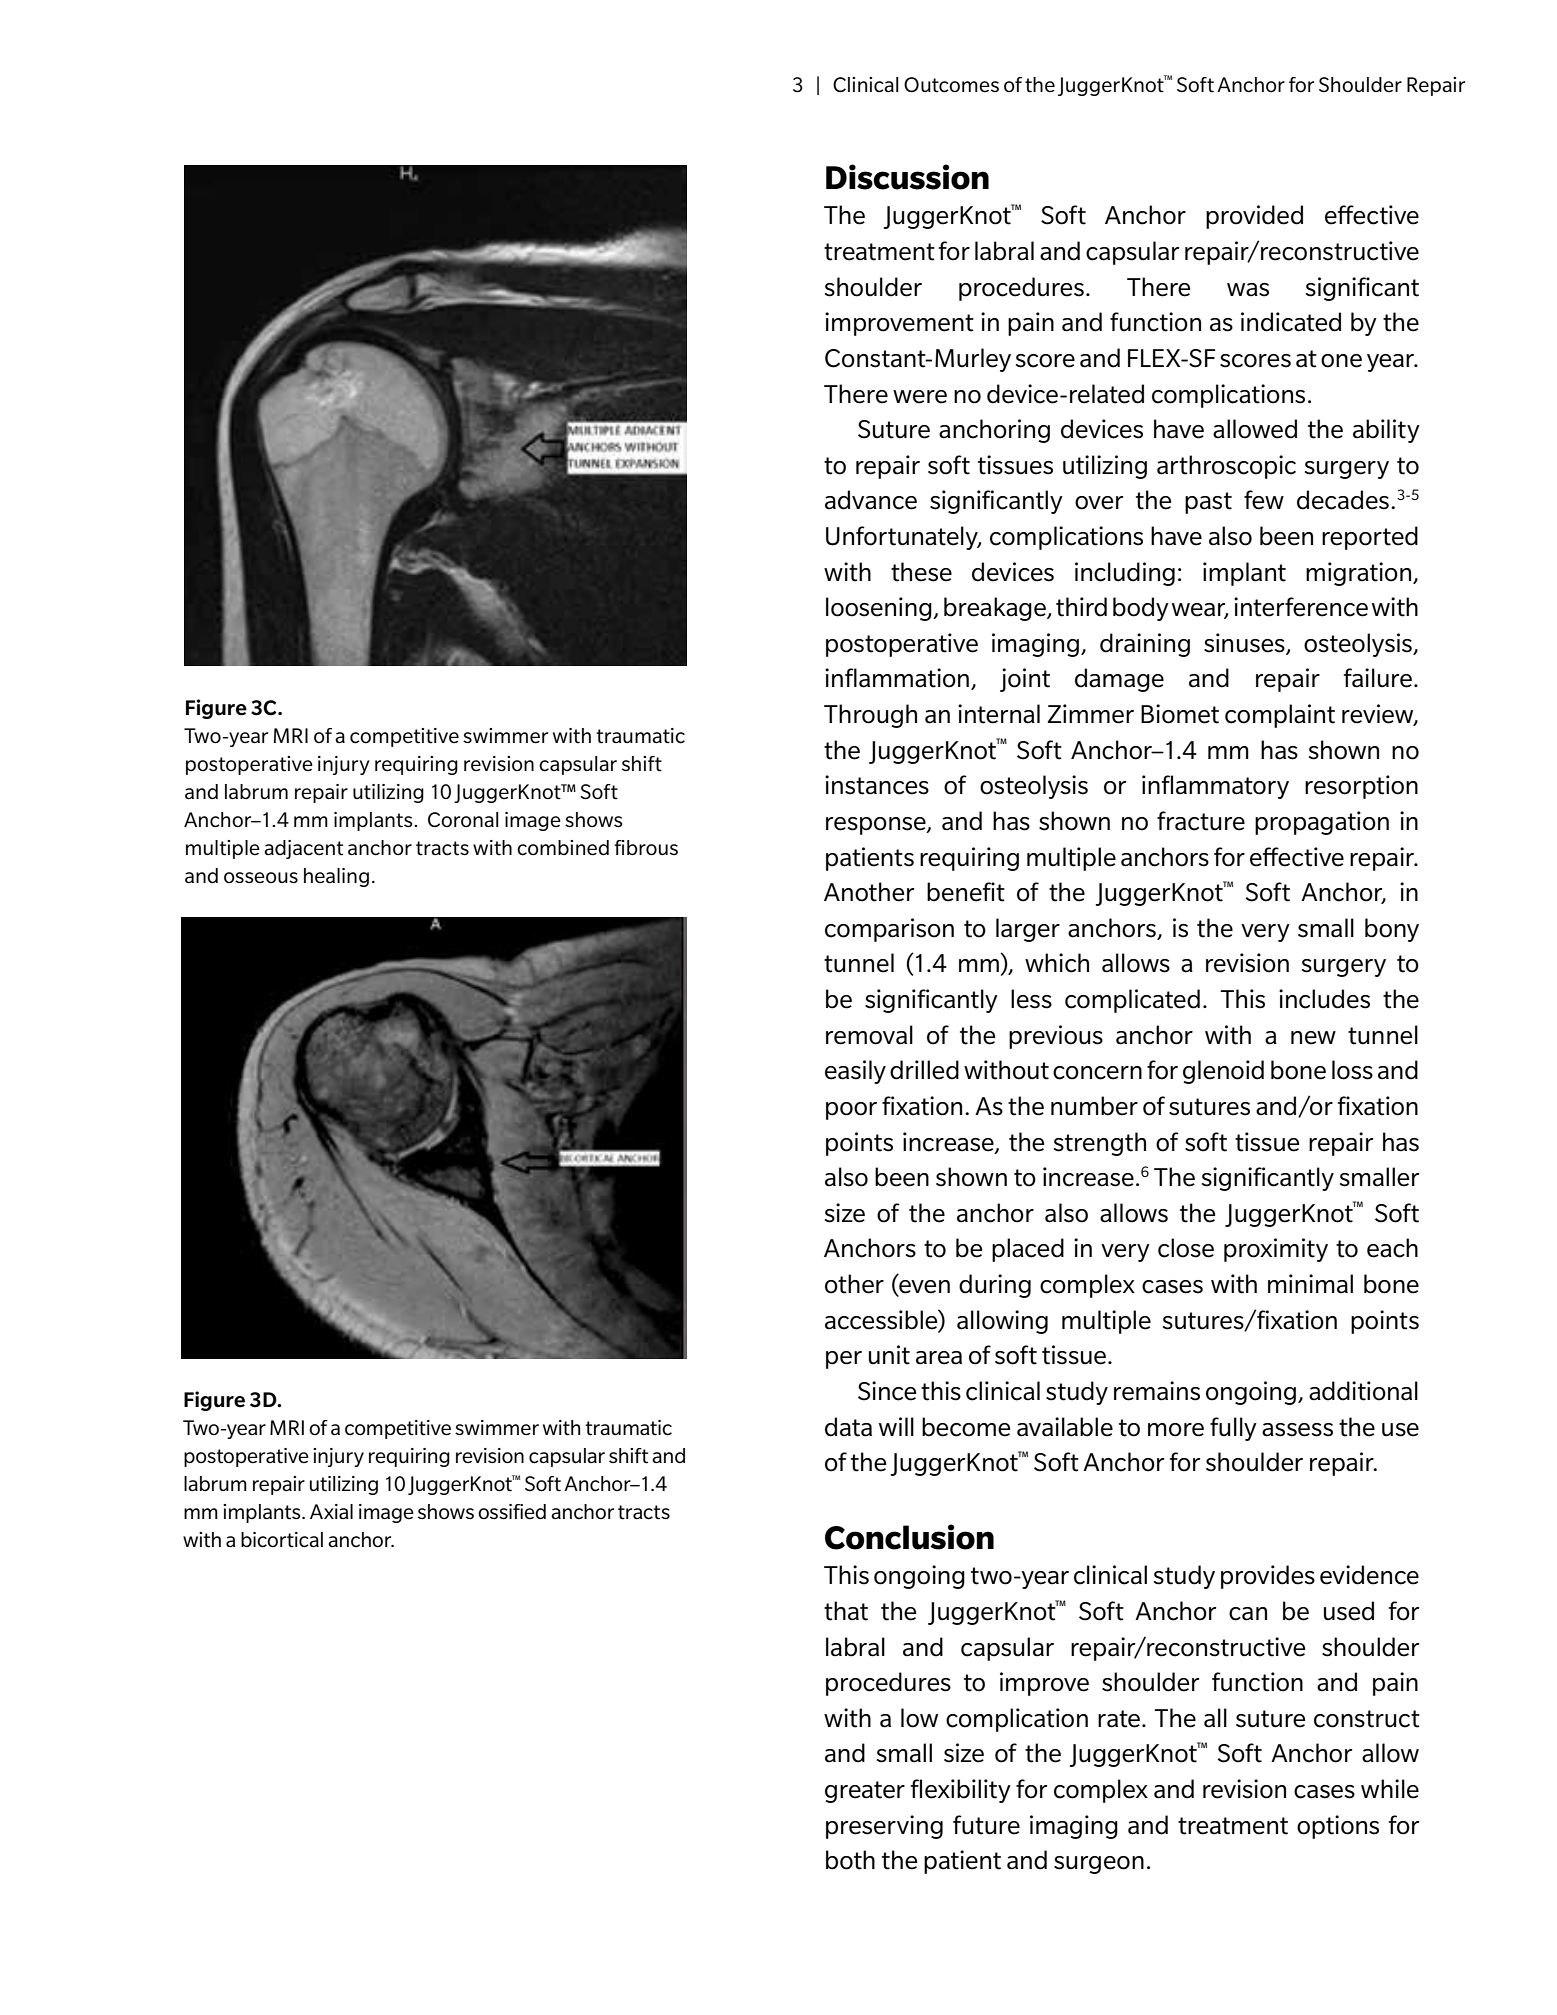 This page has height=2015, width=1557. What do you see at coordinates (512, 1512) in the page?
I see `ossified` at bounding box center [512, 1512].
